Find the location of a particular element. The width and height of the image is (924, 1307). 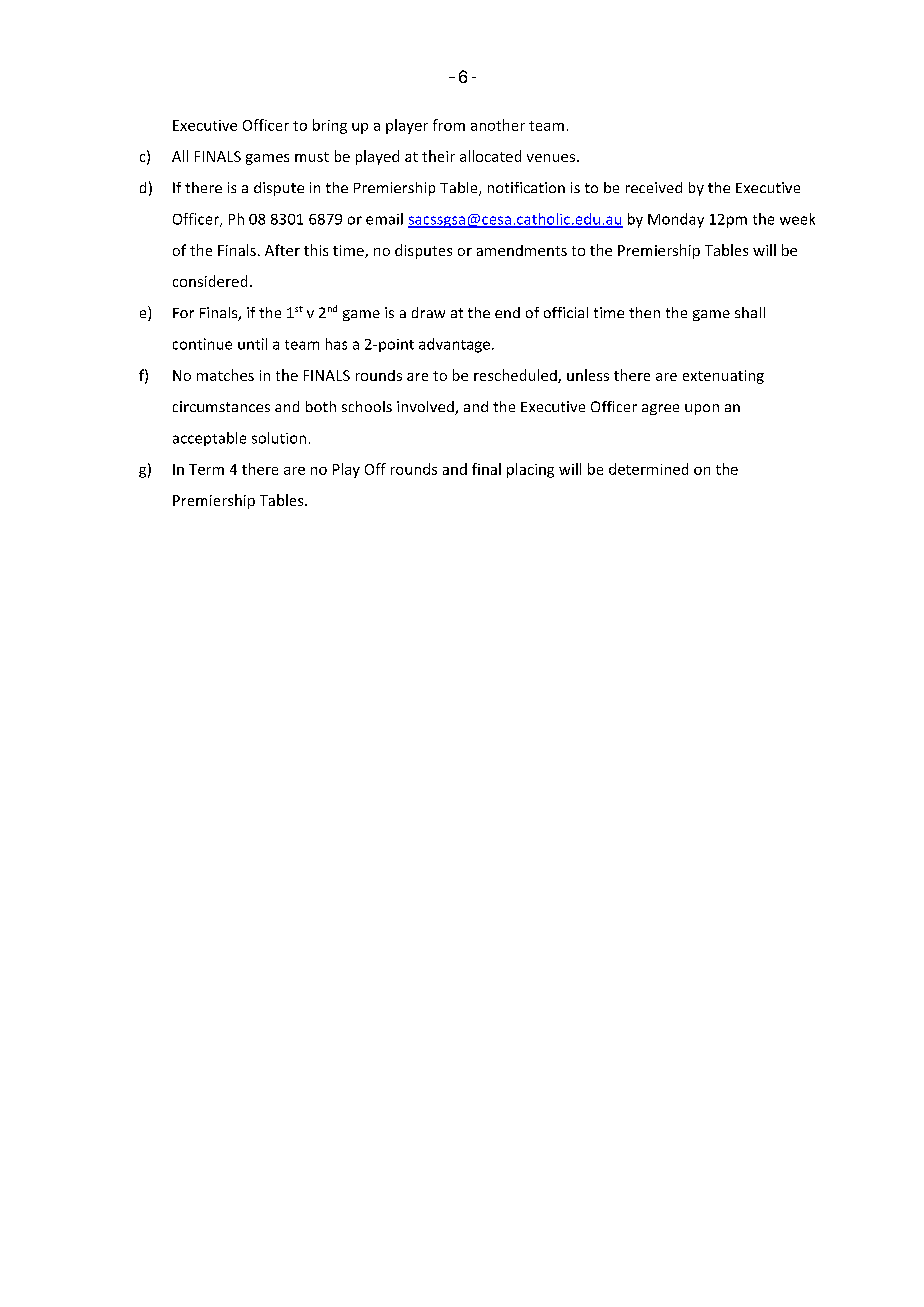

placing is located at coordinates (530, 470).
